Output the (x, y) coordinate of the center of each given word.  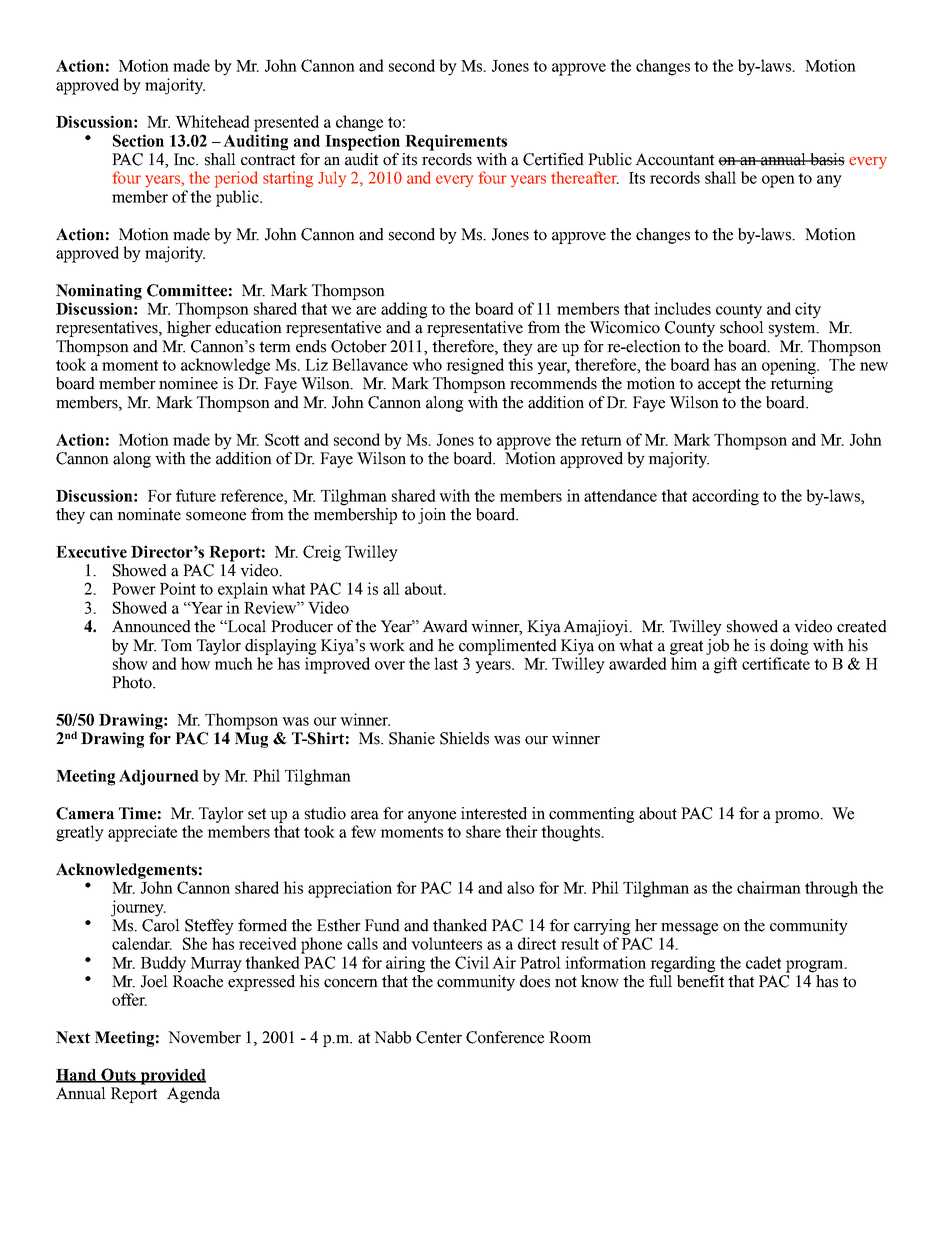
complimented (508, 647)
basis (826, 159)
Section (138, 140)
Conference (505, 1037)
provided (172, 1076)
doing (789, 647)
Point (178, 588)
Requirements (456, 142)
